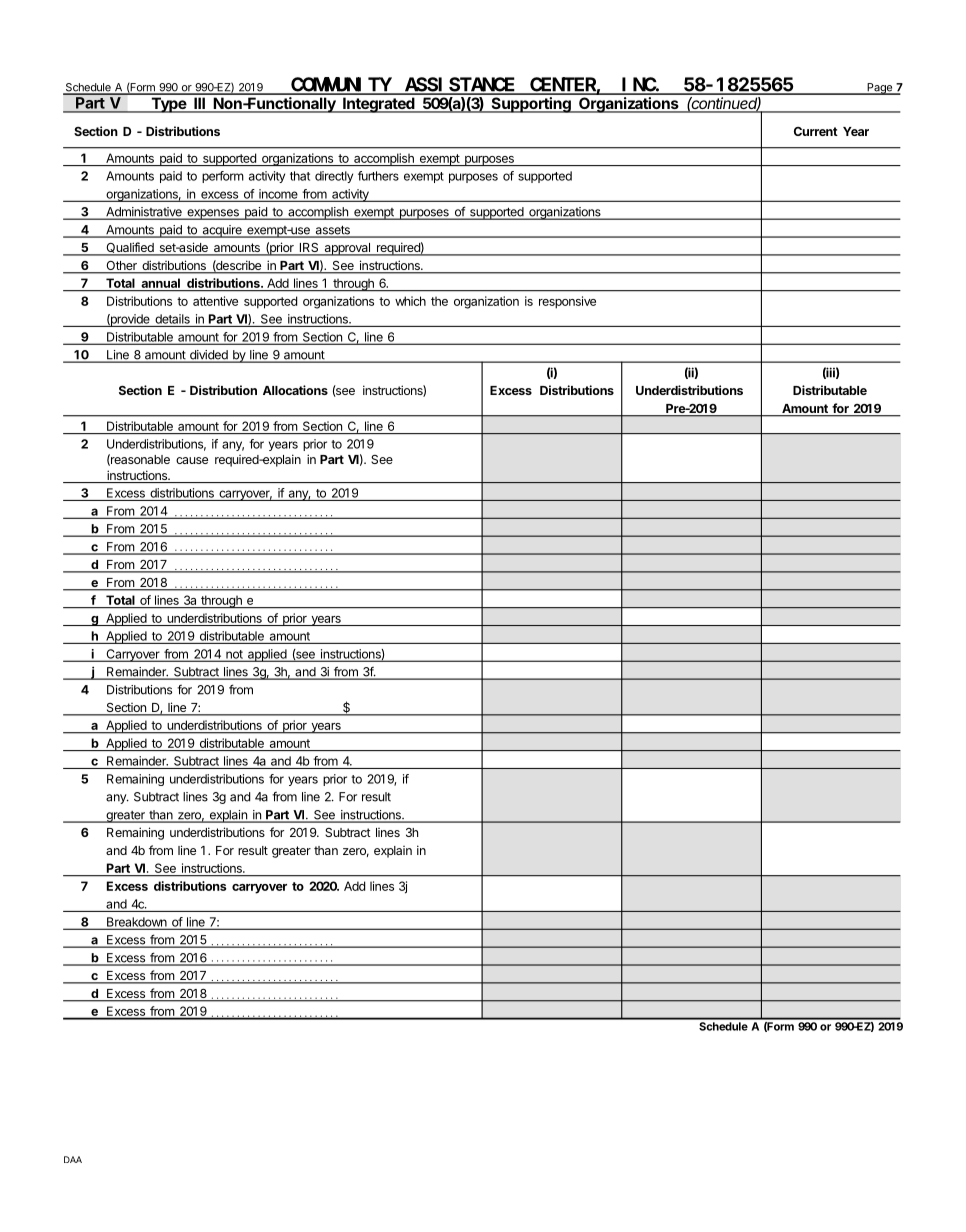 The width and height of the screenshot is (966, 1232). What do you see at coordinates (161, 283) in the screenshot?
I see `annual` at bounding box center [161, 283].
